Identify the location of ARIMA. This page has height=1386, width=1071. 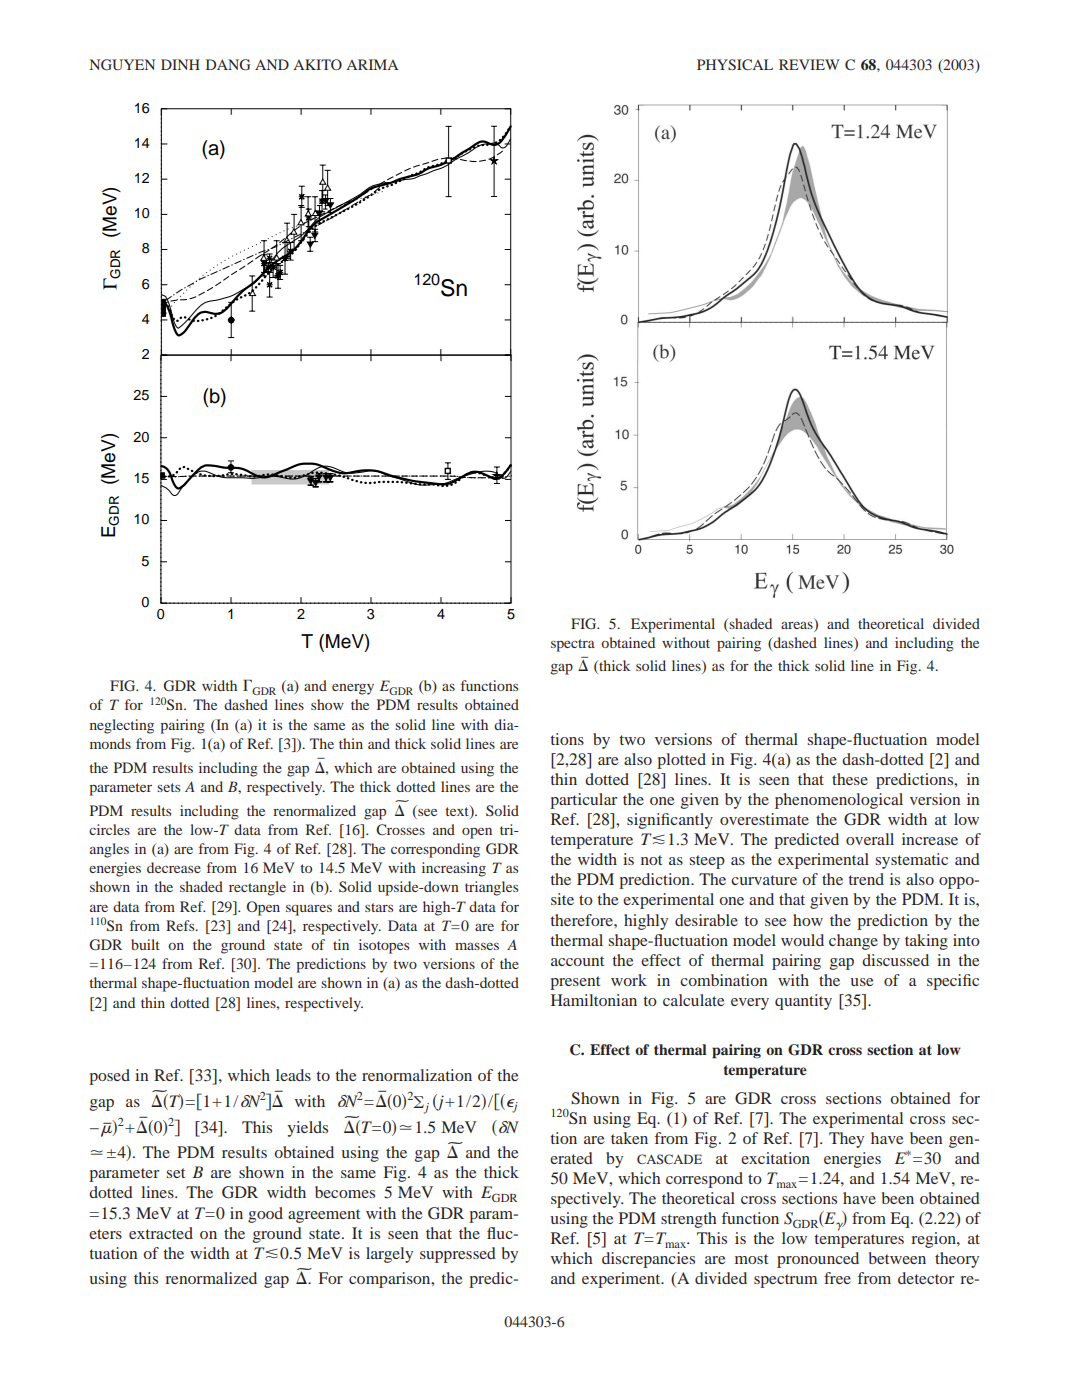
(372, 64).
